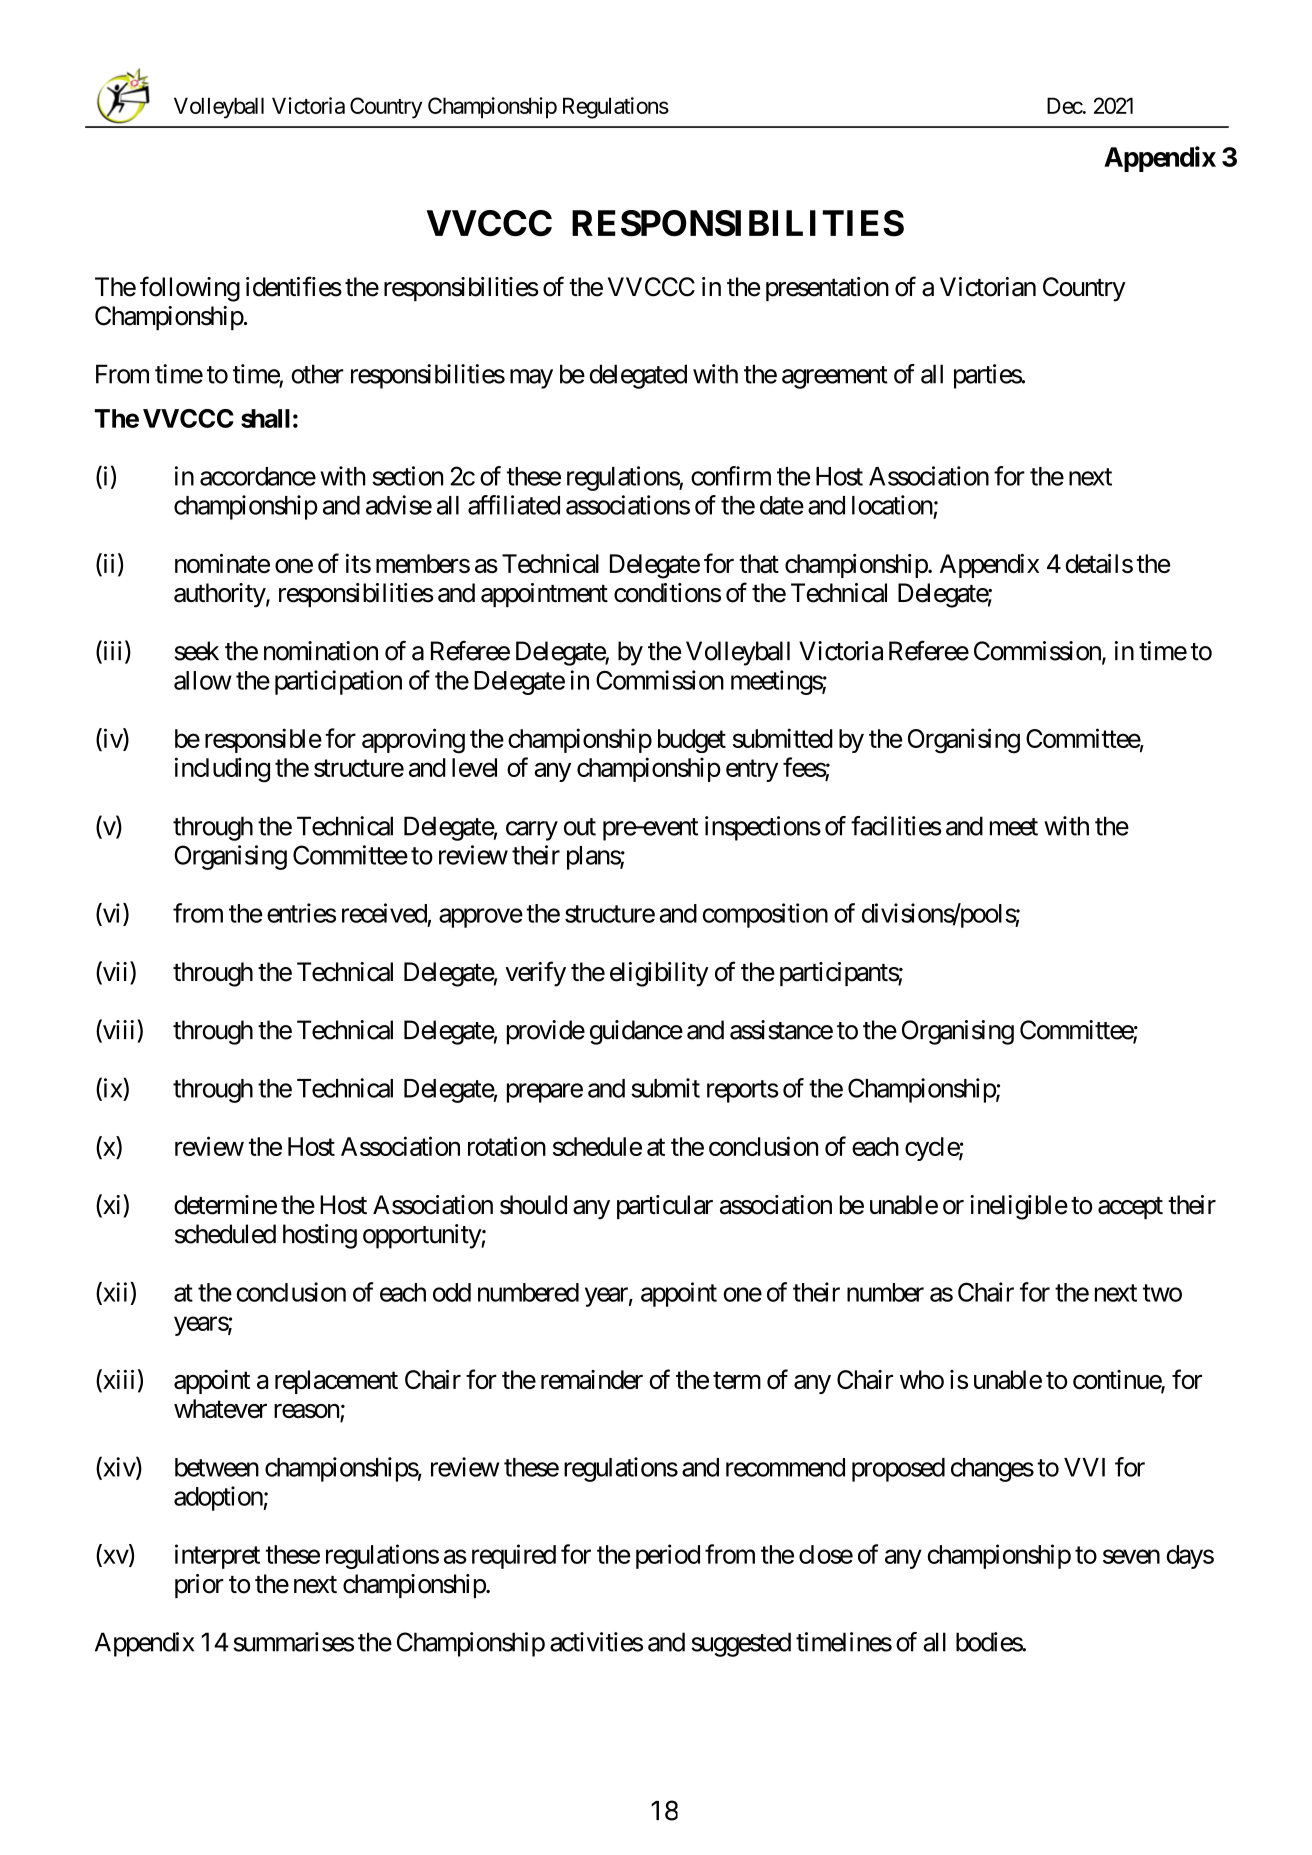 Image resolution: width=1312 pixels, height=1855 pixels. Describe the element at coordinates (1130, 1208) in the screenshot. I see `accept` at that location.
